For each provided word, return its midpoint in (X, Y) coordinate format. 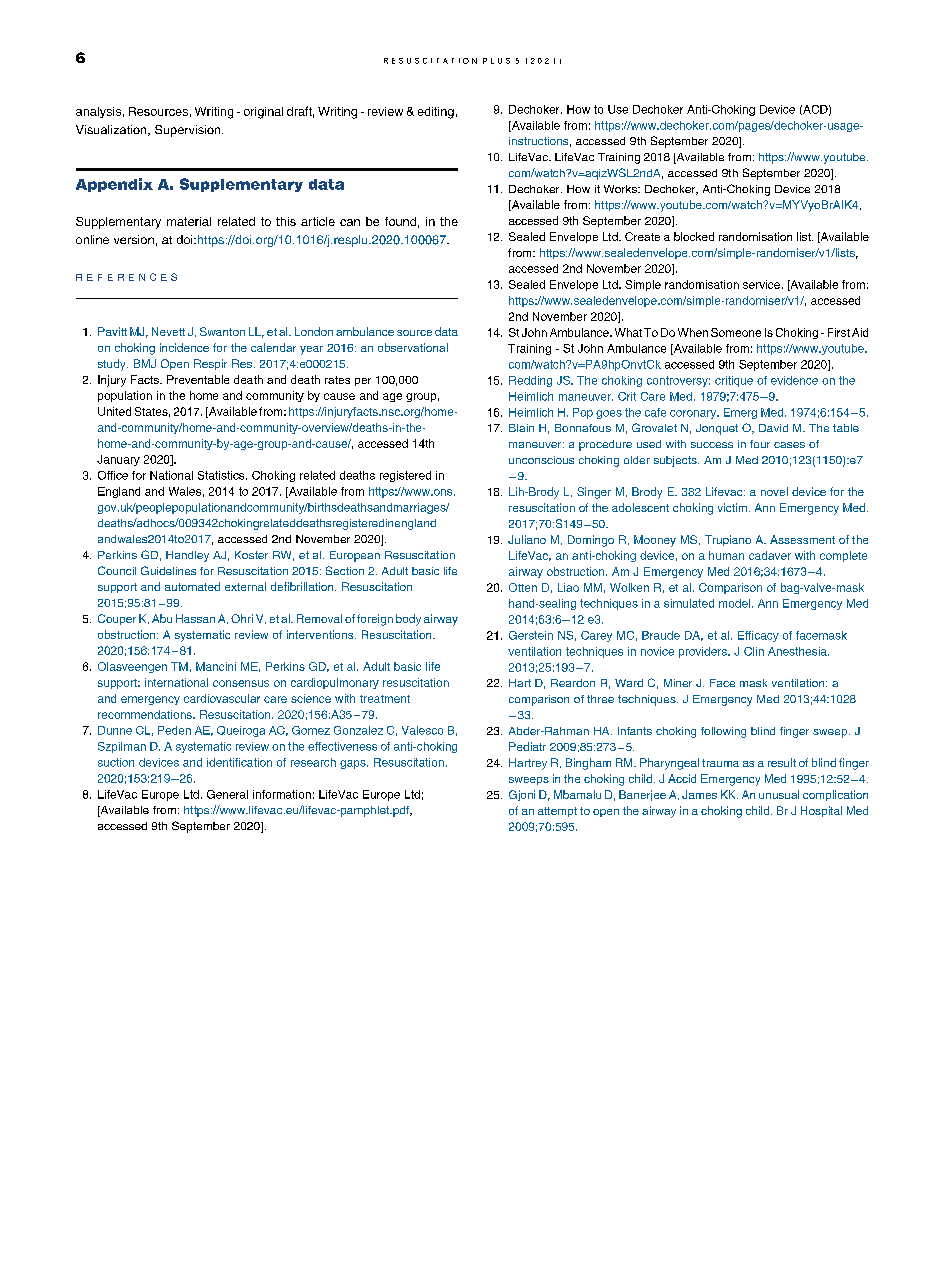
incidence (184, 347)
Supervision (189, 131)
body (408, 620)
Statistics (222, 475)
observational (413, 347)
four (760, 444)
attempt (557, 812)
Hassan (195, 618)
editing (436, 113)
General (227, 794)
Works (621, 189)
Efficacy (758, 636)
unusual (779, 794)
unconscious (541, 460)
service (761, 284)
